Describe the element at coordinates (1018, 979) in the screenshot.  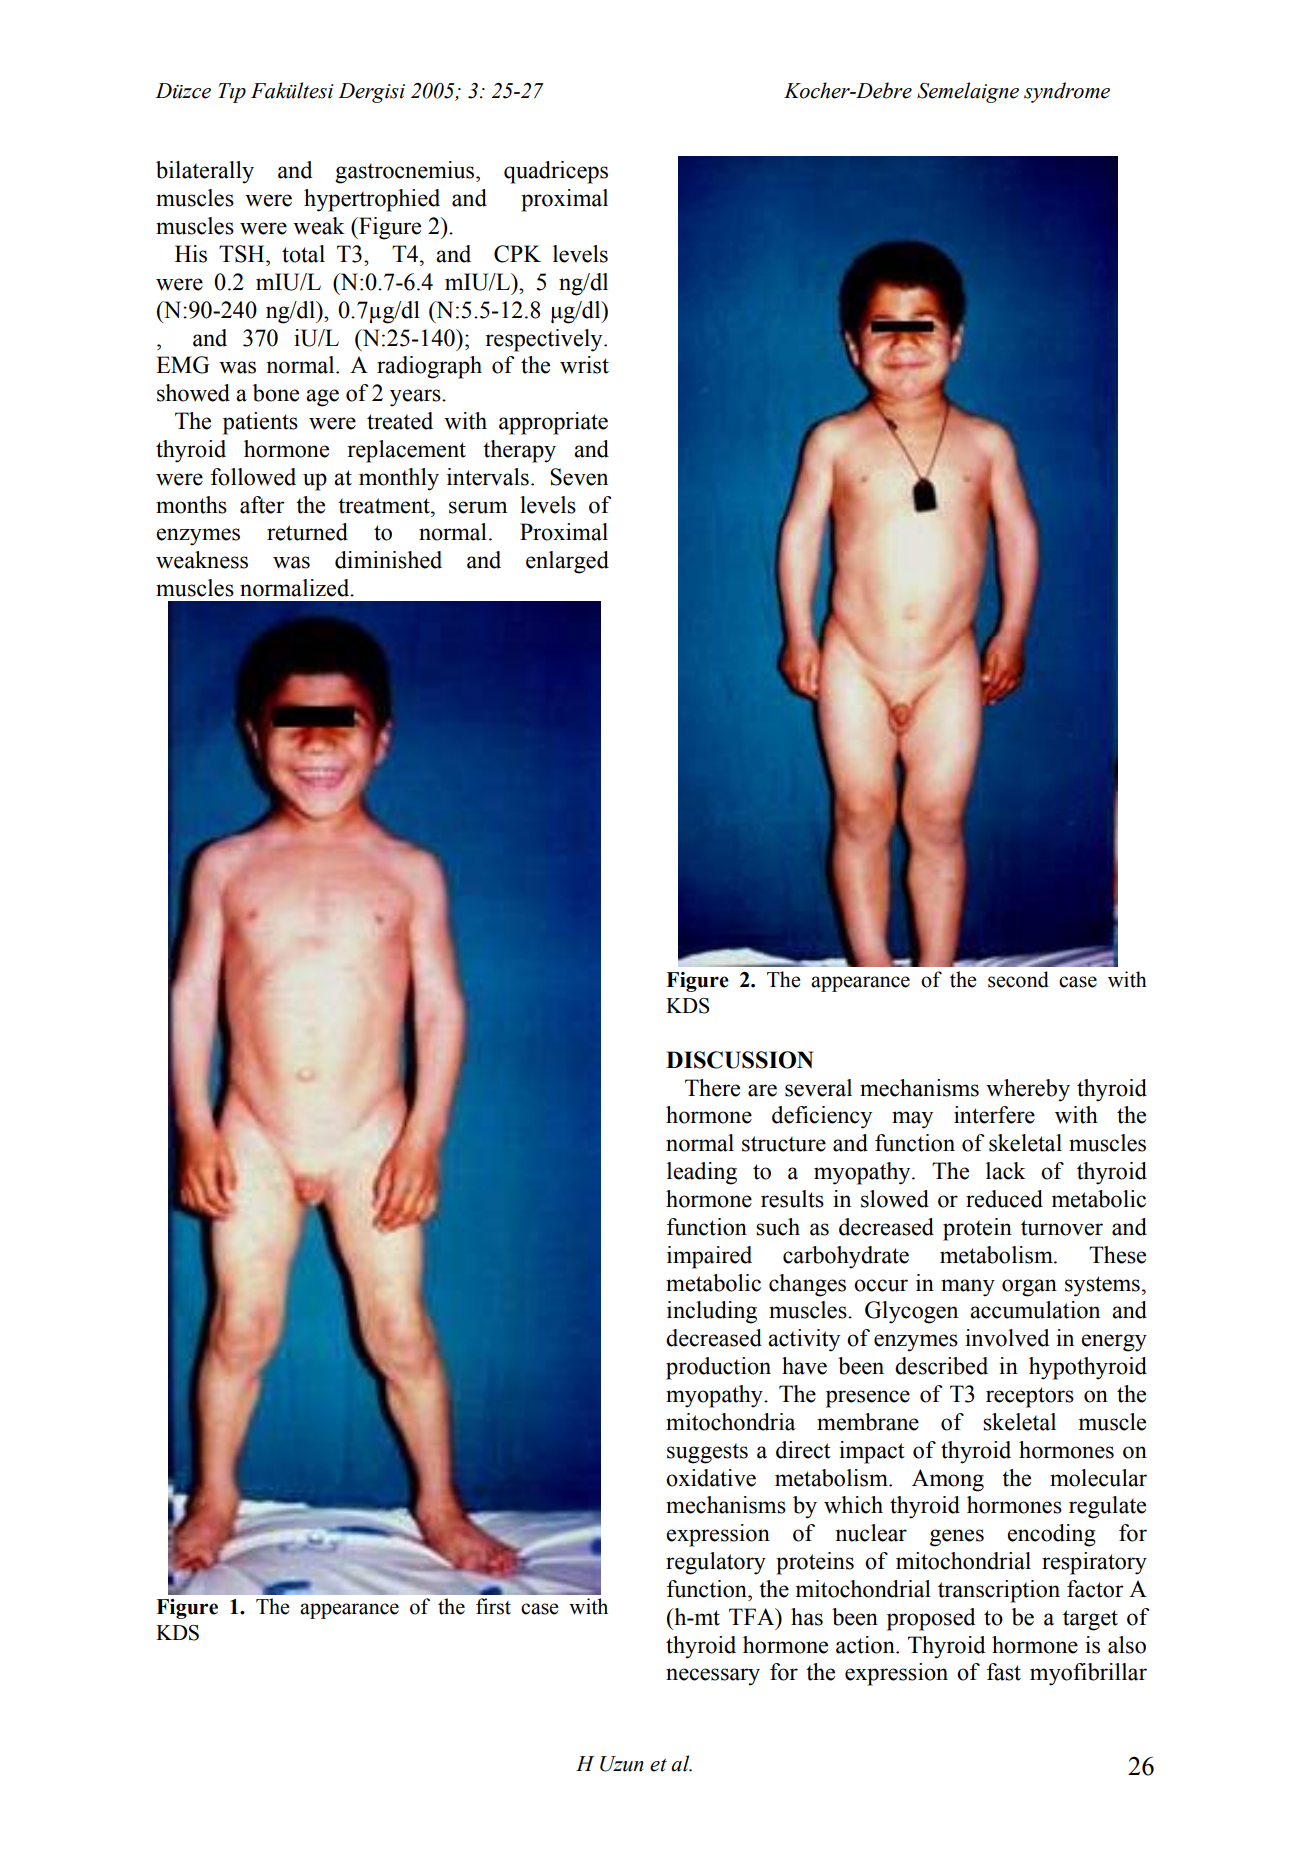
I see `second` at that location.
